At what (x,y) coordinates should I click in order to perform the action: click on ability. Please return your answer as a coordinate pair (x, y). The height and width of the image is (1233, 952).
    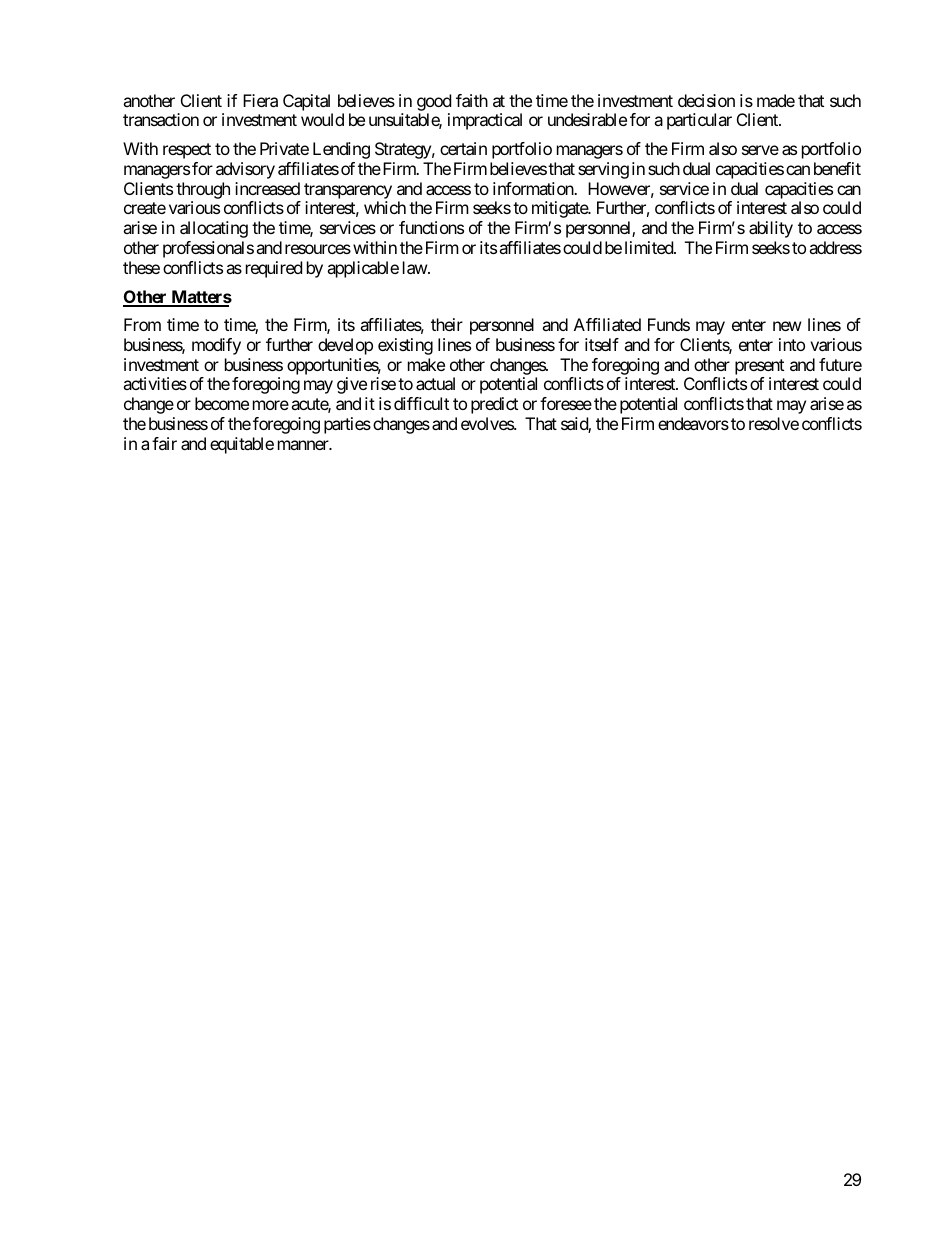
    Looking at the image, I should click on (771, 229).
